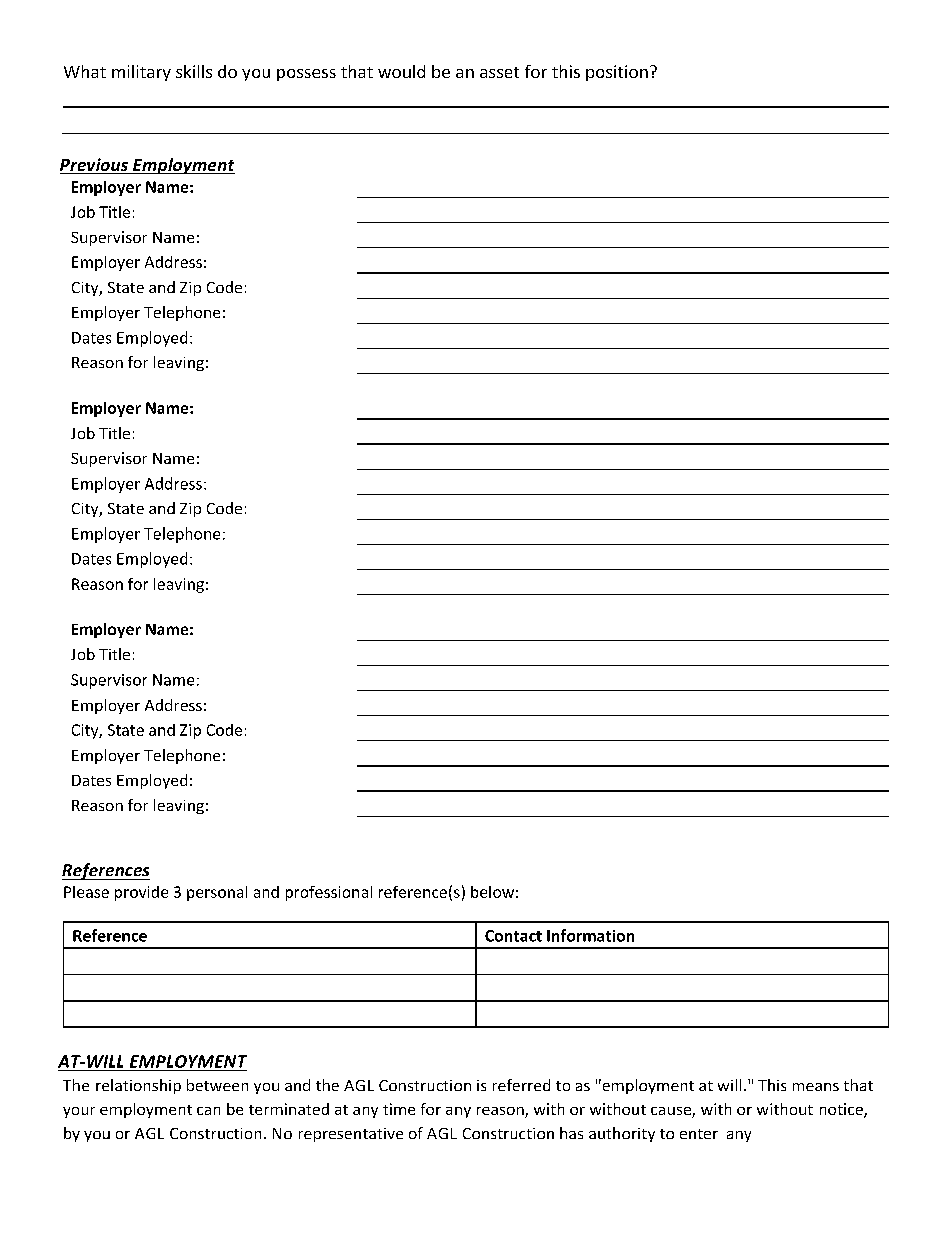 The height and width of the screenshot is (1233, 952). Describe the element at coordinates (617, 73) in the screenshot. I see `position` at that location.
